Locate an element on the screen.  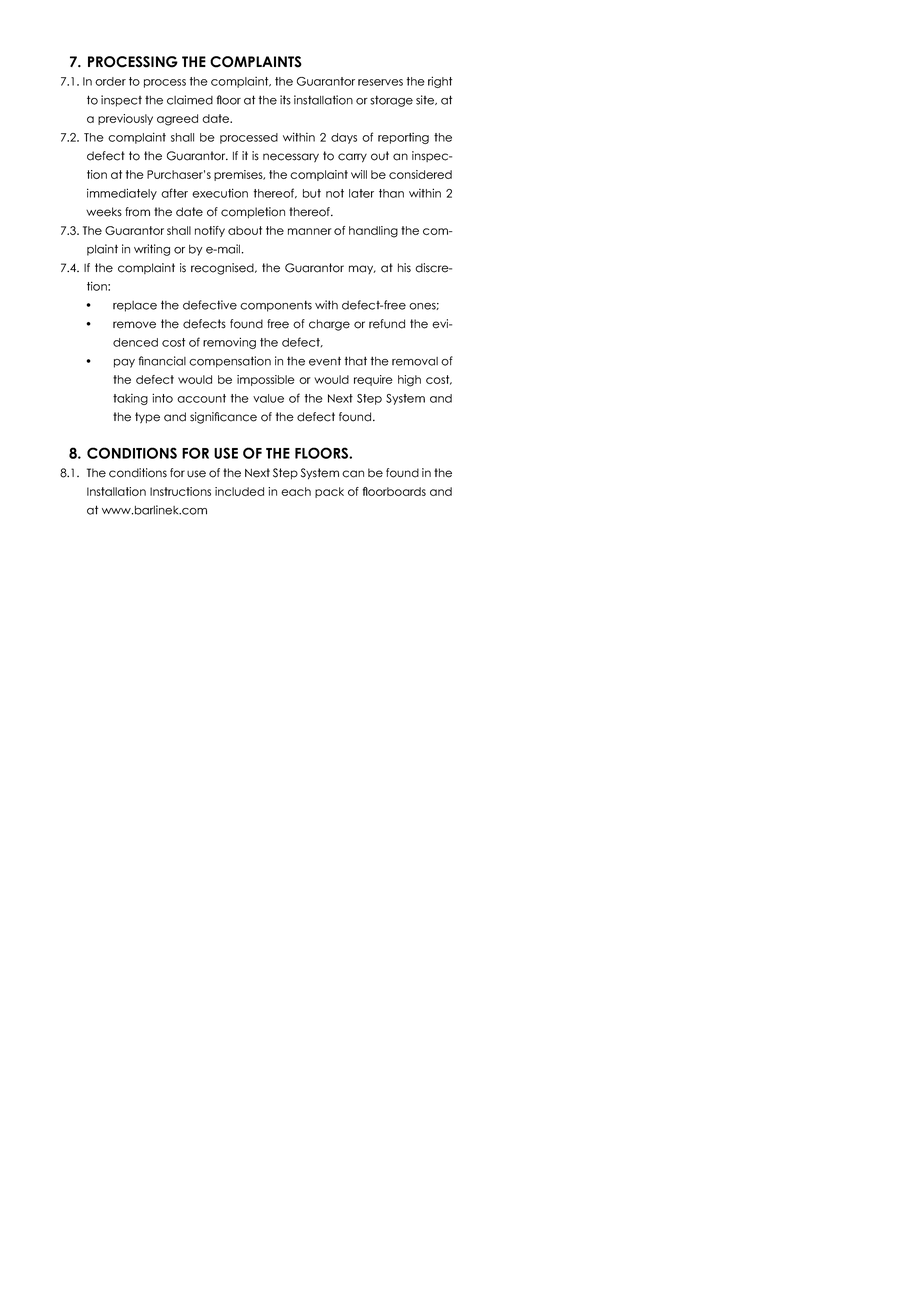
components is located at coordinates (276, 306).
